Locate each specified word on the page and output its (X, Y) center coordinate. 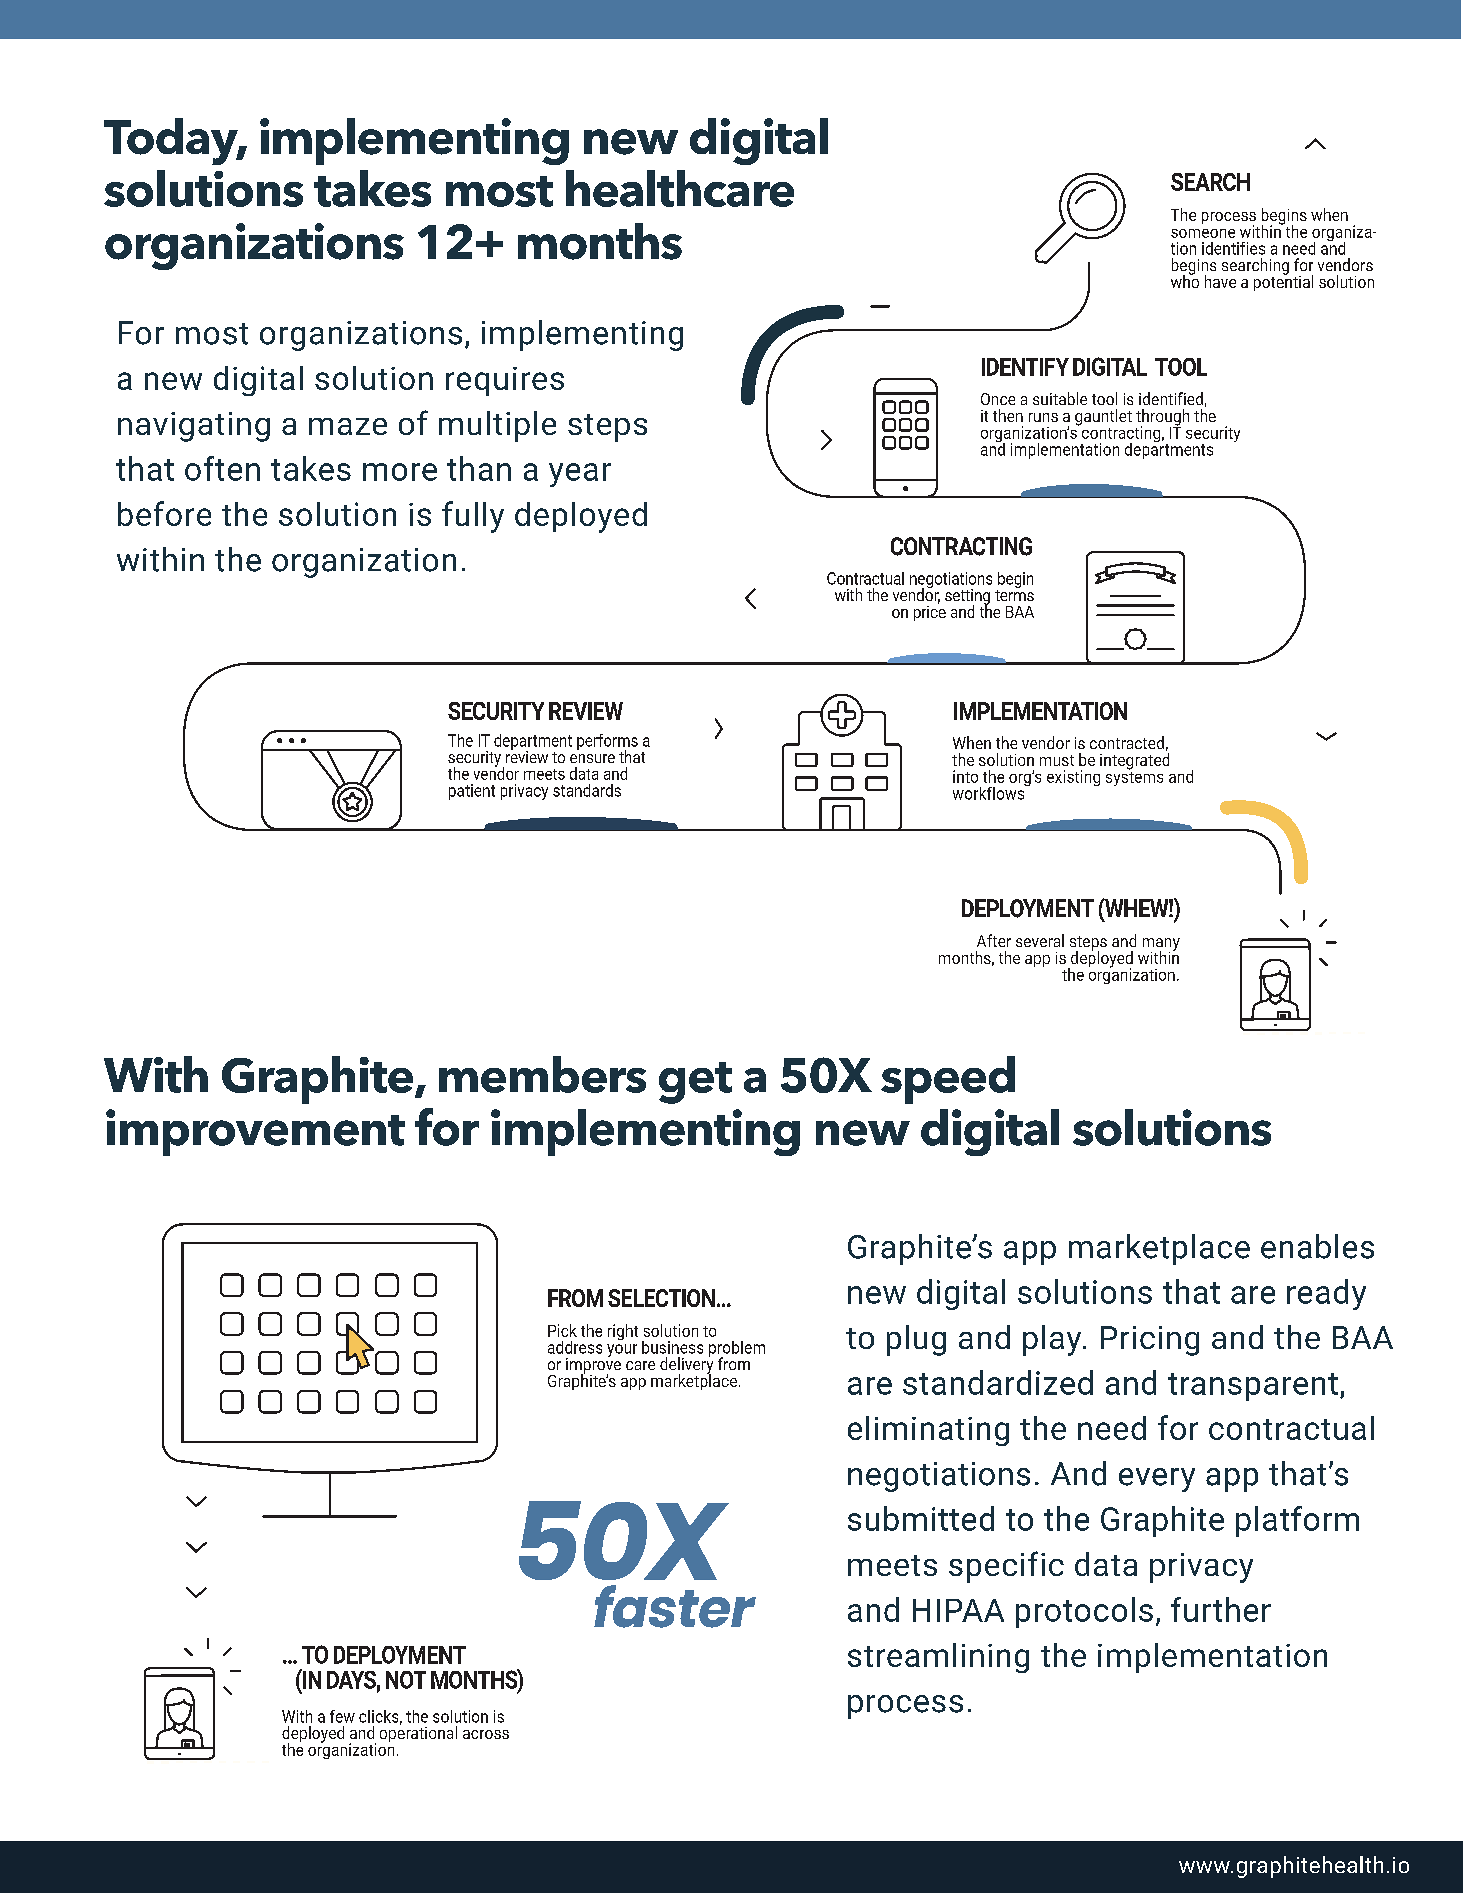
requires (505, 381)
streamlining (938, 1658)
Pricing (1150, 1341)
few (342, 1716)
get (695, 1083)
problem (737, 1350)
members (542, 1074)
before (164, 513)
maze (348, 426)
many (1161, 945)
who (1185, 280)
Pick (562, 1330)
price (930, 612)
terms (1014, 595)
